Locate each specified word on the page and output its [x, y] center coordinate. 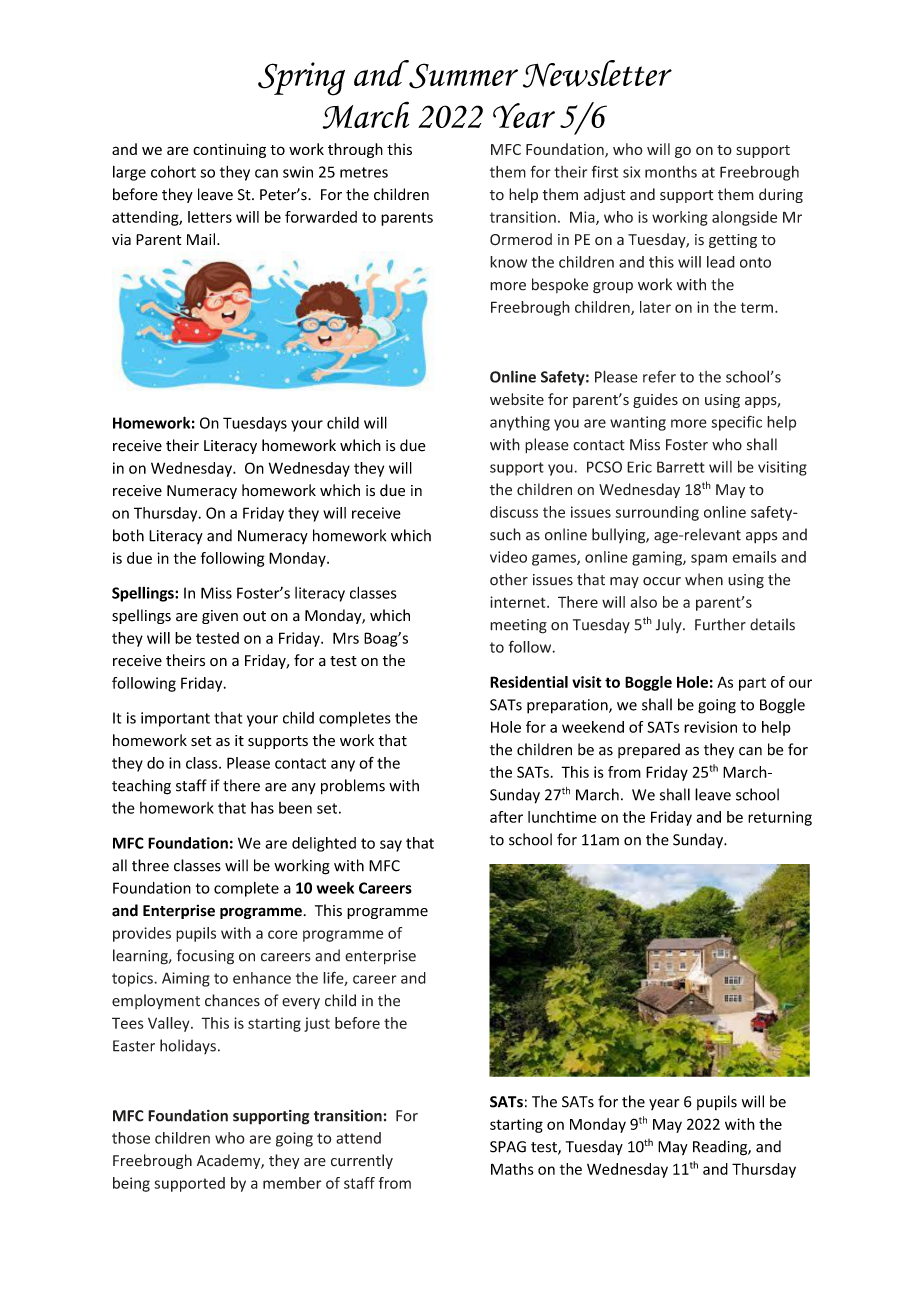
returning [780, 818]
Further [720, 624]
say [391, 846]
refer [659, 376]
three [150, 865]
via [121, 239]
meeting [518, 626]
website [517, 399]
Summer [462, 75]
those [131, 1138]
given [220, 617]
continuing [229, 151]
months [671, 172]
